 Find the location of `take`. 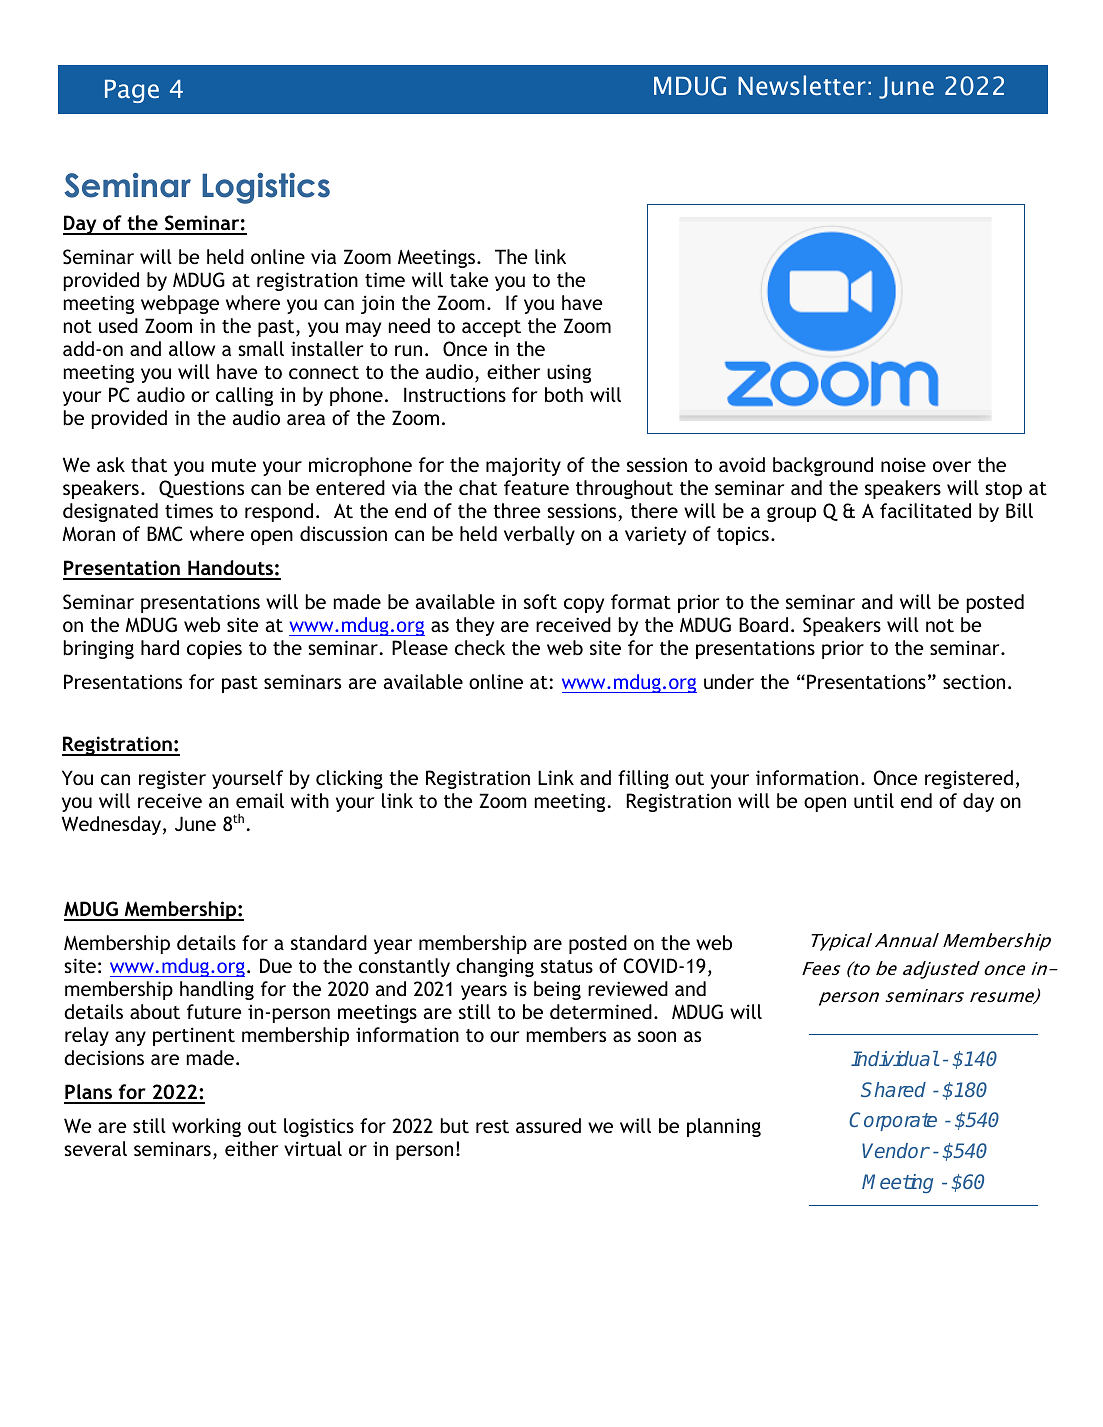

take is located at coordinates (469, 279).
